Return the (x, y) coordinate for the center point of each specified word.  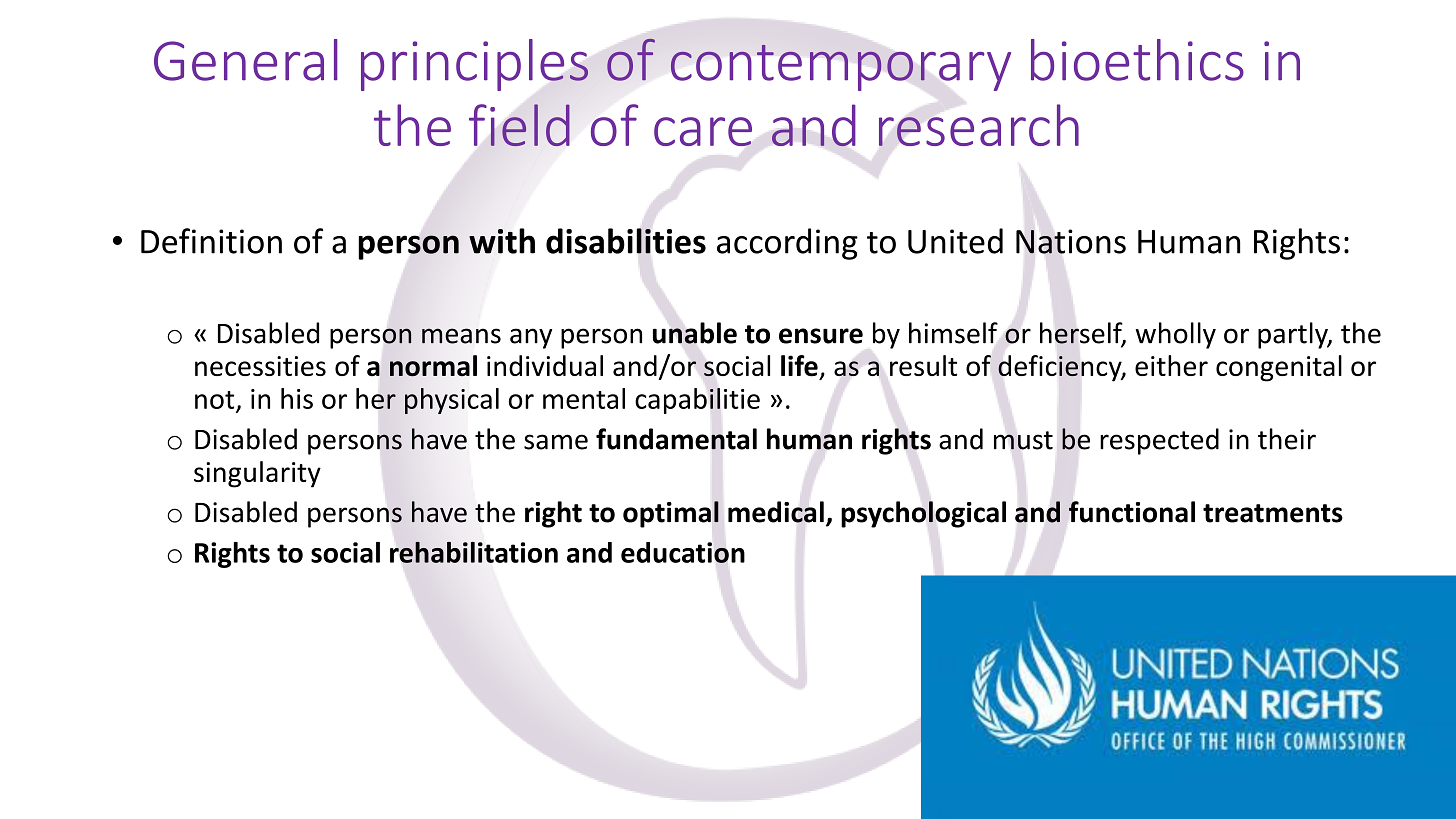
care (703, 131)
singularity (257, 474)
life (799, 366)
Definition (211, 241)
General (246, 60)
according (787, 244)
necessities (260, 366)
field (519, 125)
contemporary (841, 68)
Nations (1071, 241)
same (556, 442)
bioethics (1137, 60)
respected (1159, 441)
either (1171, 365)
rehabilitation (474, 552)
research (979, 125)
